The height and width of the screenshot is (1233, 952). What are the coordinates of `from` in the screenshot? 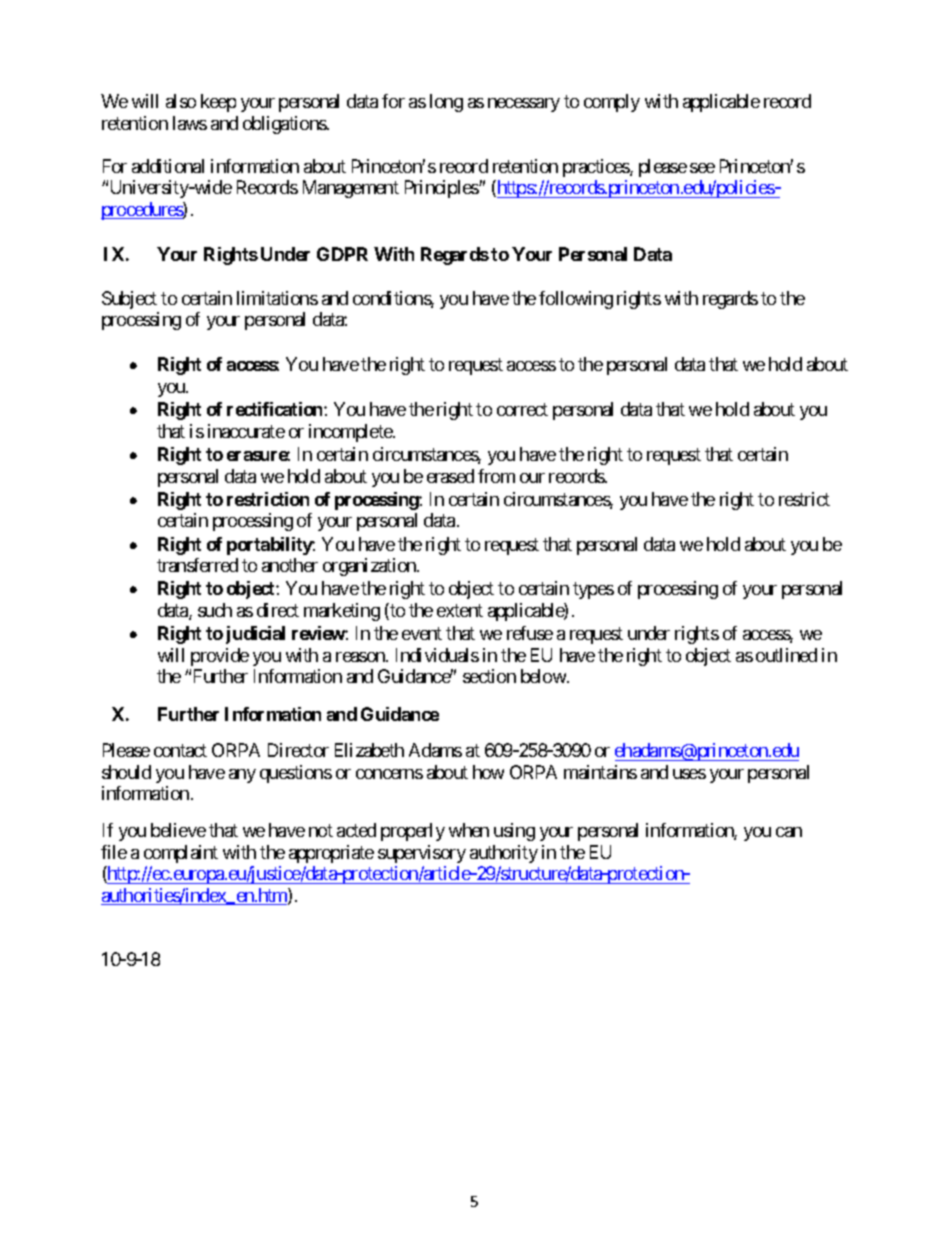 It's located at (496, 476).
